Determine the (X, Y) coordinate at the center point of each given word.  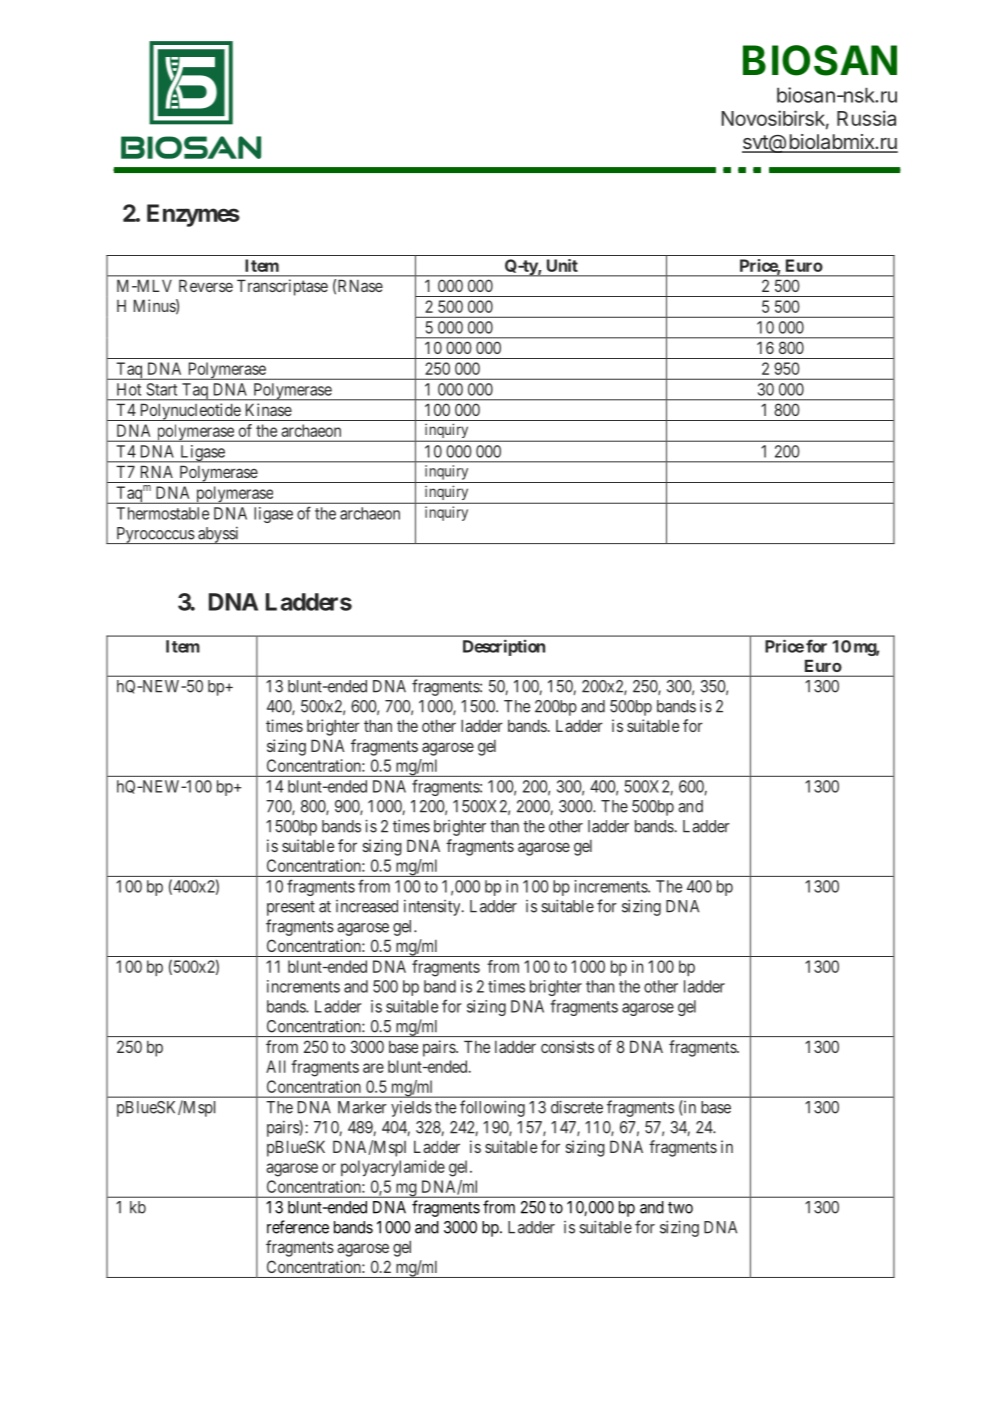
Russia (866, 118)
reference (298, 1227)
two (680, 1208)
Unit (562, 265)
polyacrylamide (393, 1168)
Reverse (206, 285)
